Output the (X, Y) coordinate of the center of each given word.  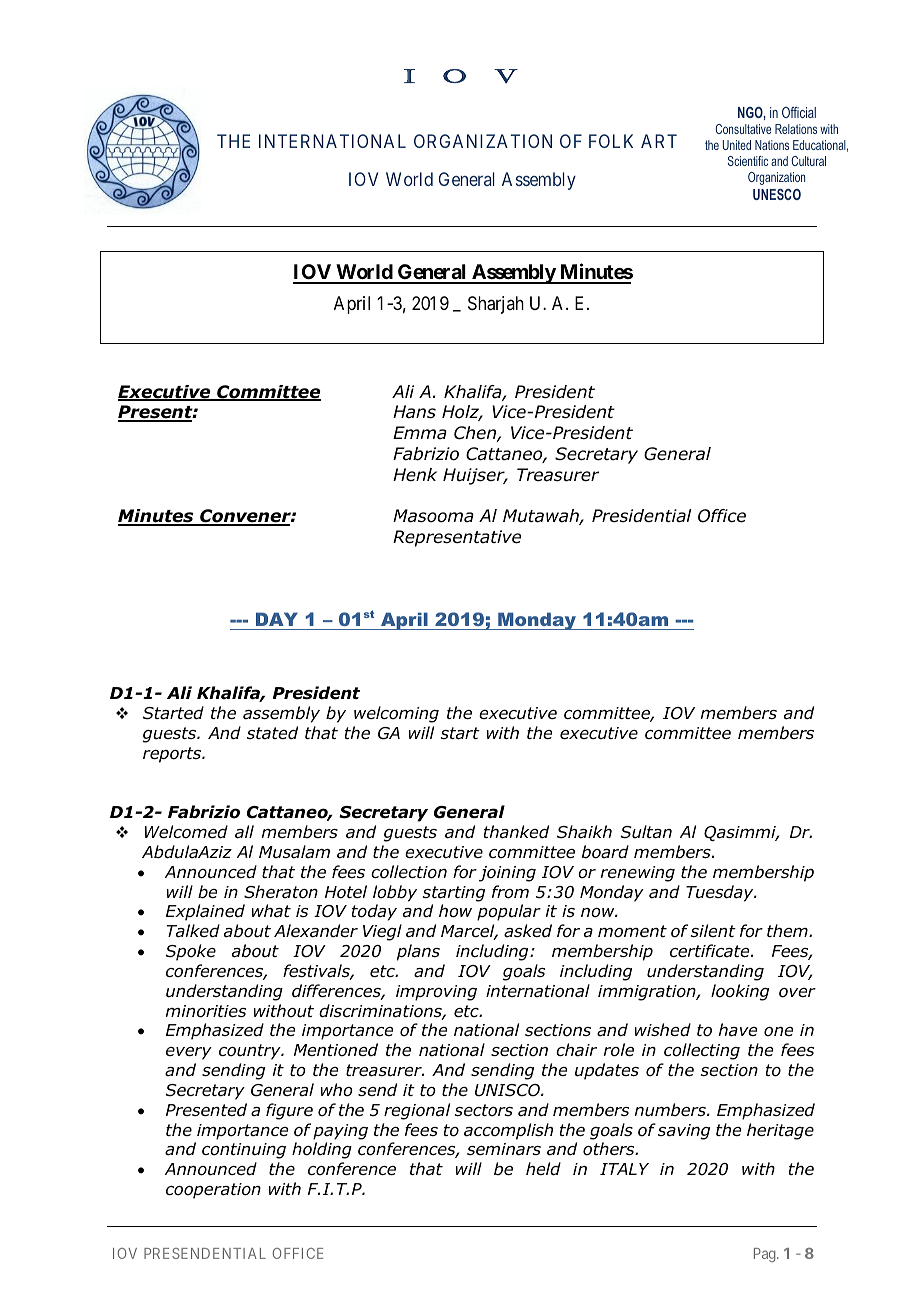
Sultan (646, 832)
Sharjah (496, 305)
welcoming (396, 714)
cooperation (213, 1191)
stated (272, 733)
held (543, 1169)
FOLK (611, 141)
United (737, 145)
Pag (766, 1255)
